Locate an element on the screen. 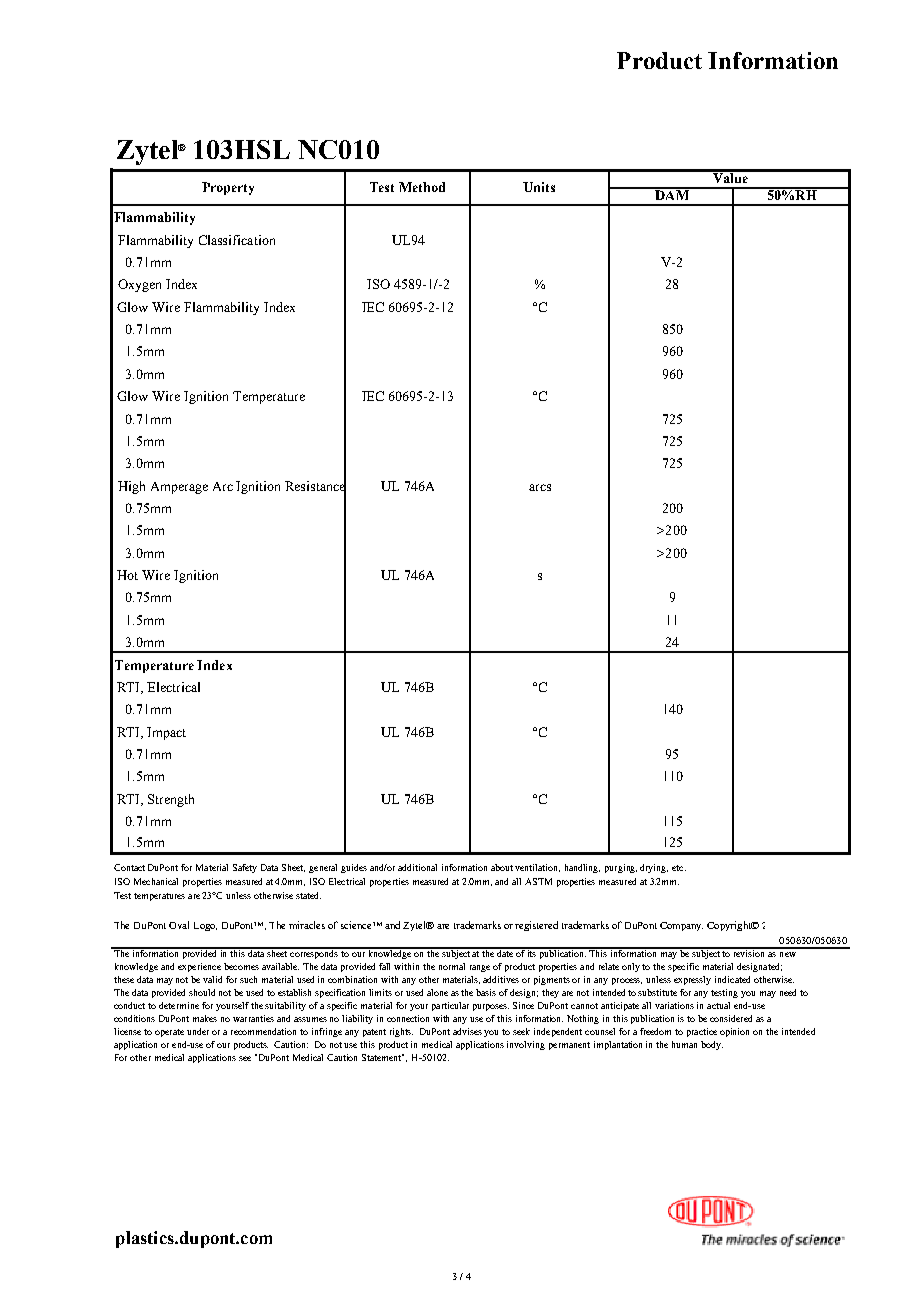 The image size is (924, 1308). Hot is located at coordinates (127, 575).
